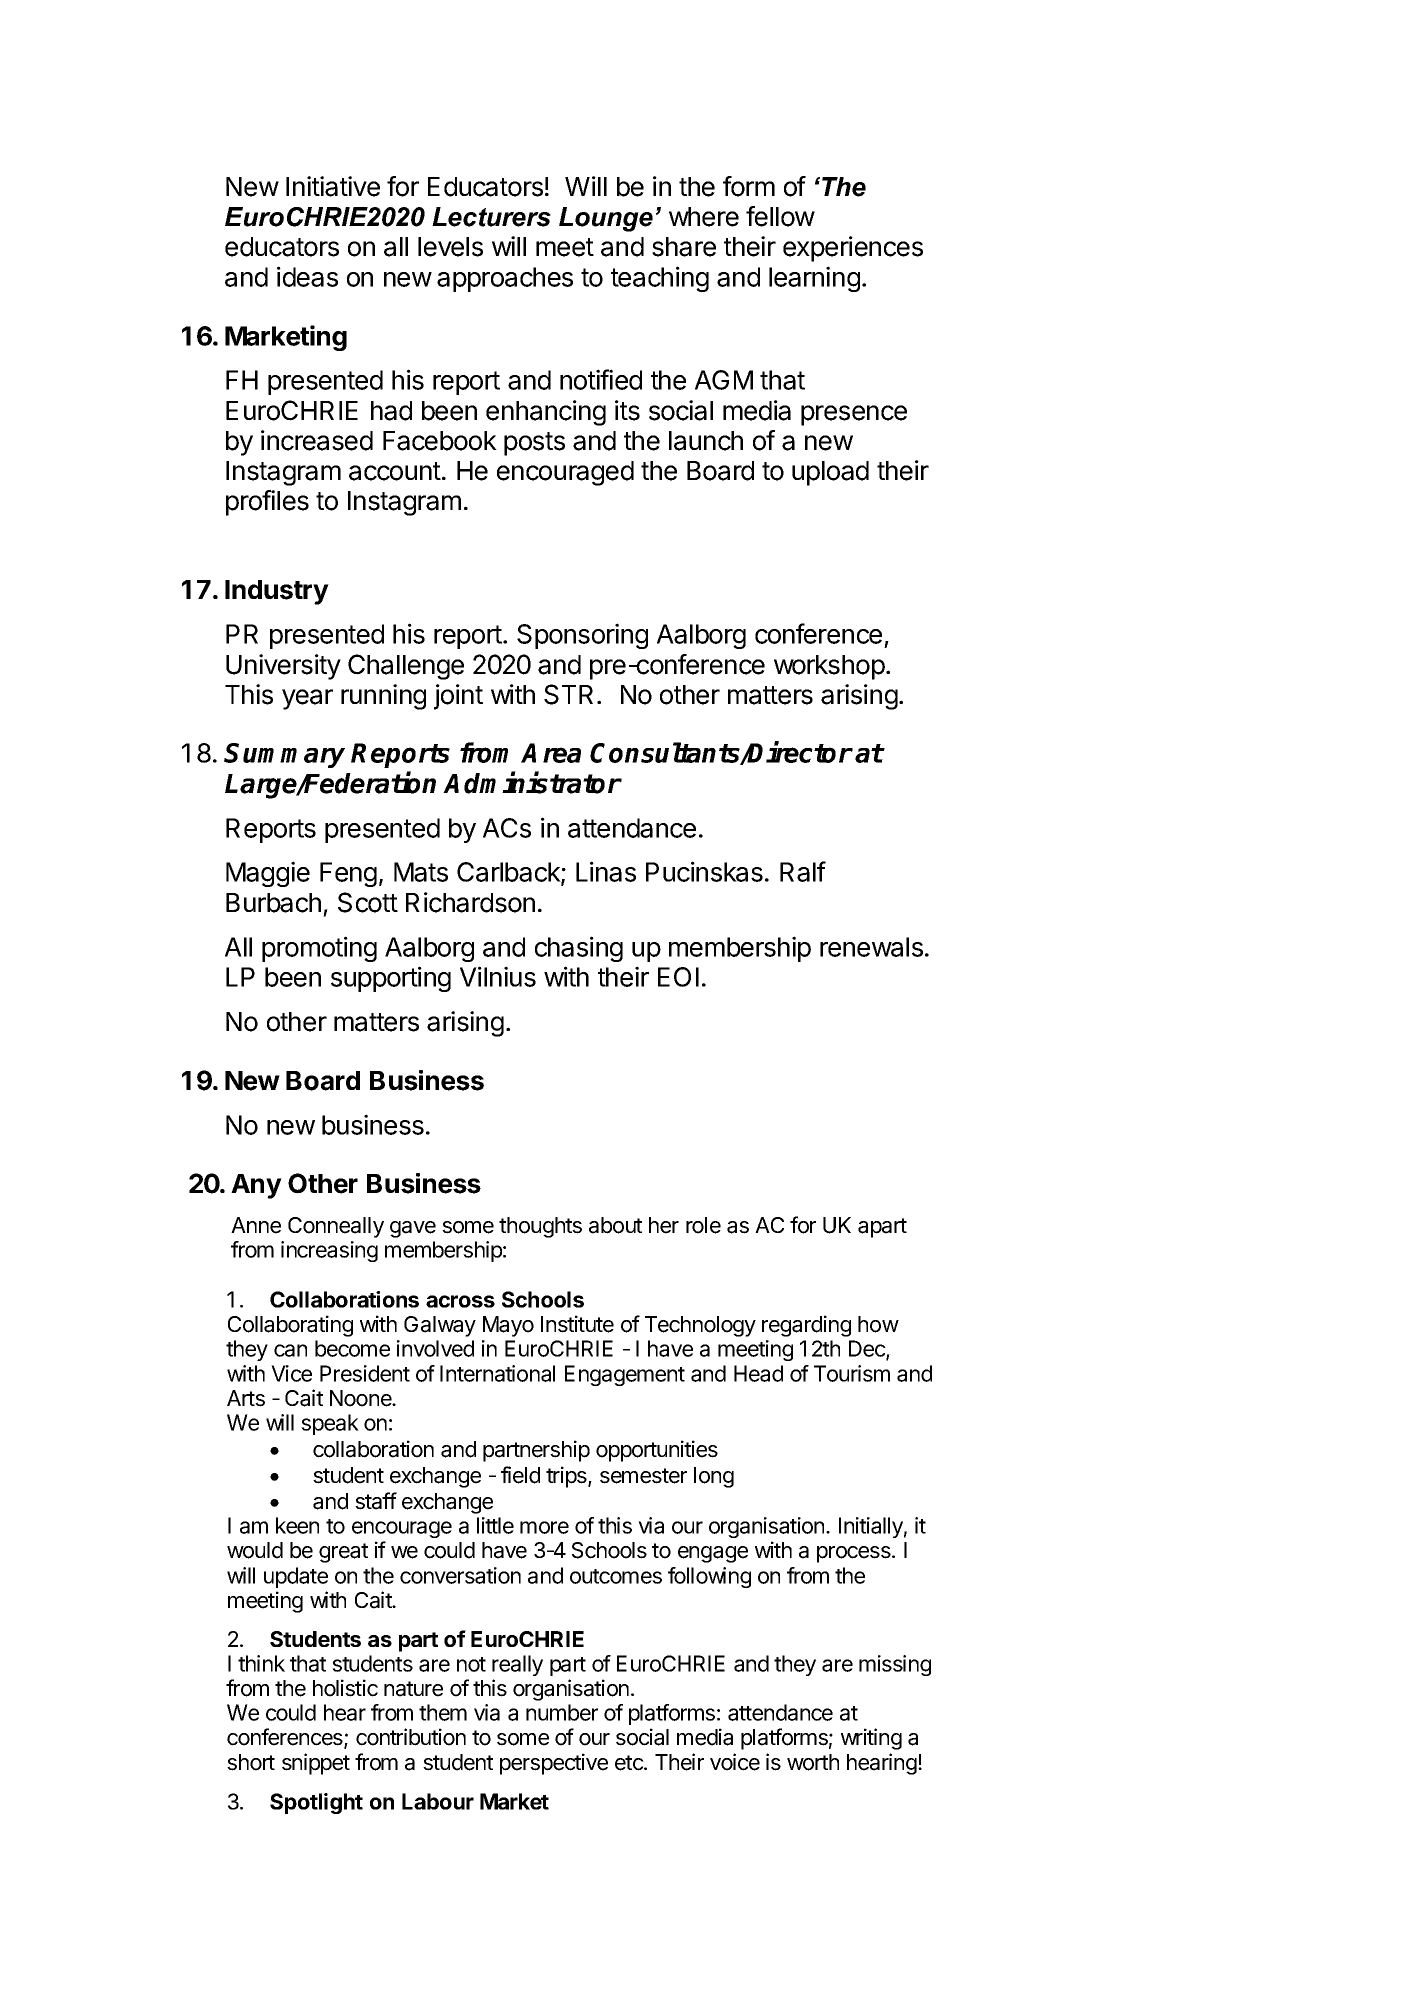 The image size is (1419, 2007). I want to click on Industry, so click(277, 592).
